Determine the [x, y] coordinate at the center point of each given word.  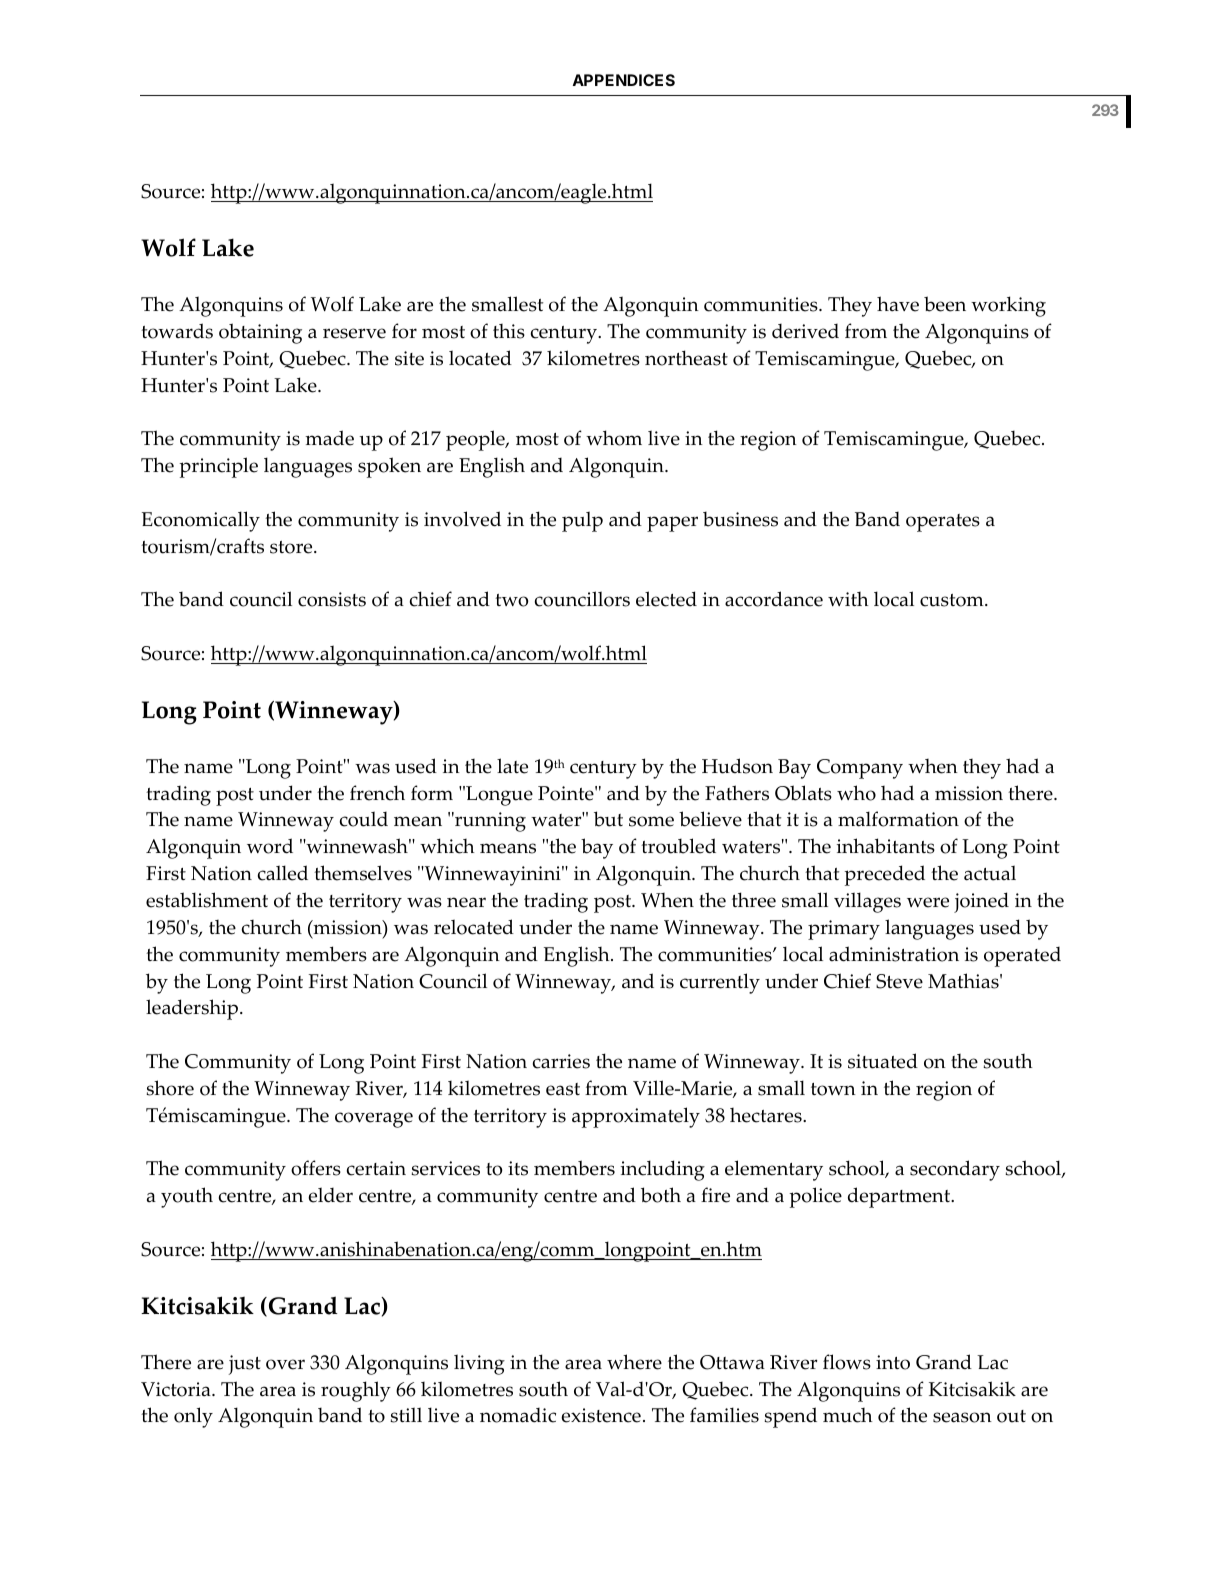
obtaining [260, 333]
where [634, 1362]
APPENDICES [624, 80]
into [893, 1362]
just [244, 1365]
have [898, 304]
